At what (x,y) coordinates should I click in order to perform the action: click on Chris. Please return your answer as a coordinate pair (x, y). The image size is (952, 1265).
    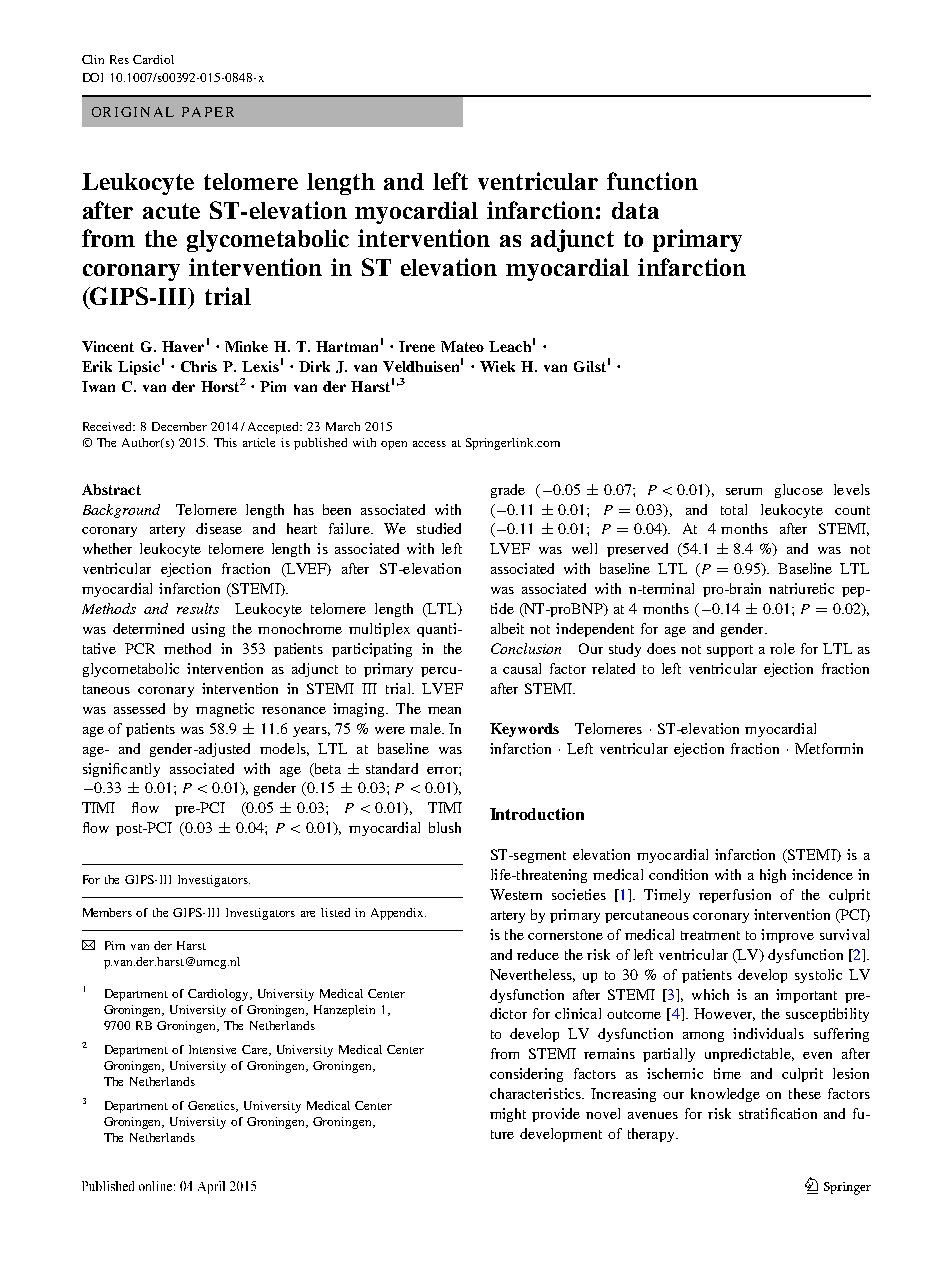
    Looking at the image, I should click on (199, 366).
